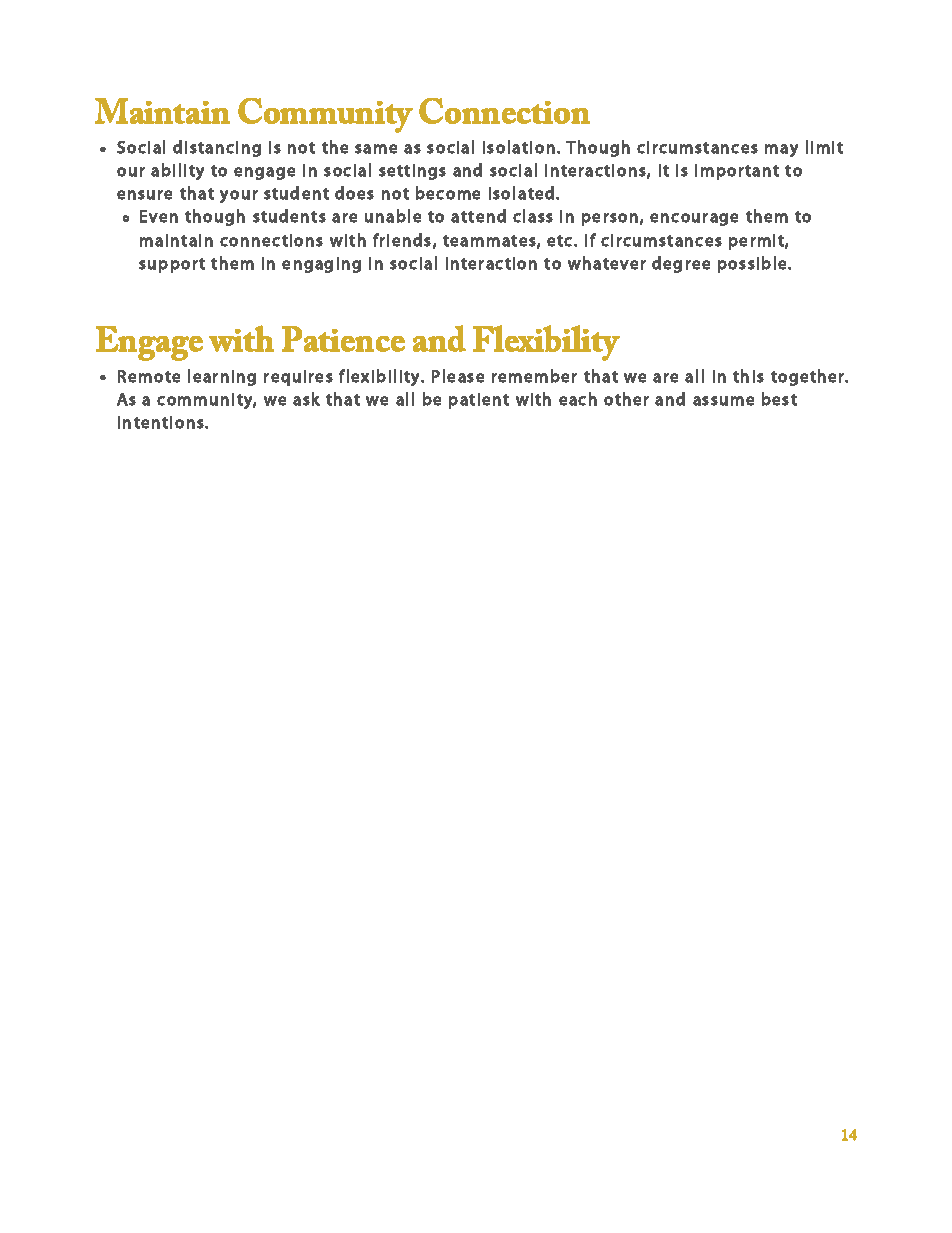  What do you see at coordinates (162, 422) in the screenshot?
I see `intentions` at bounding box center [162, 422].
